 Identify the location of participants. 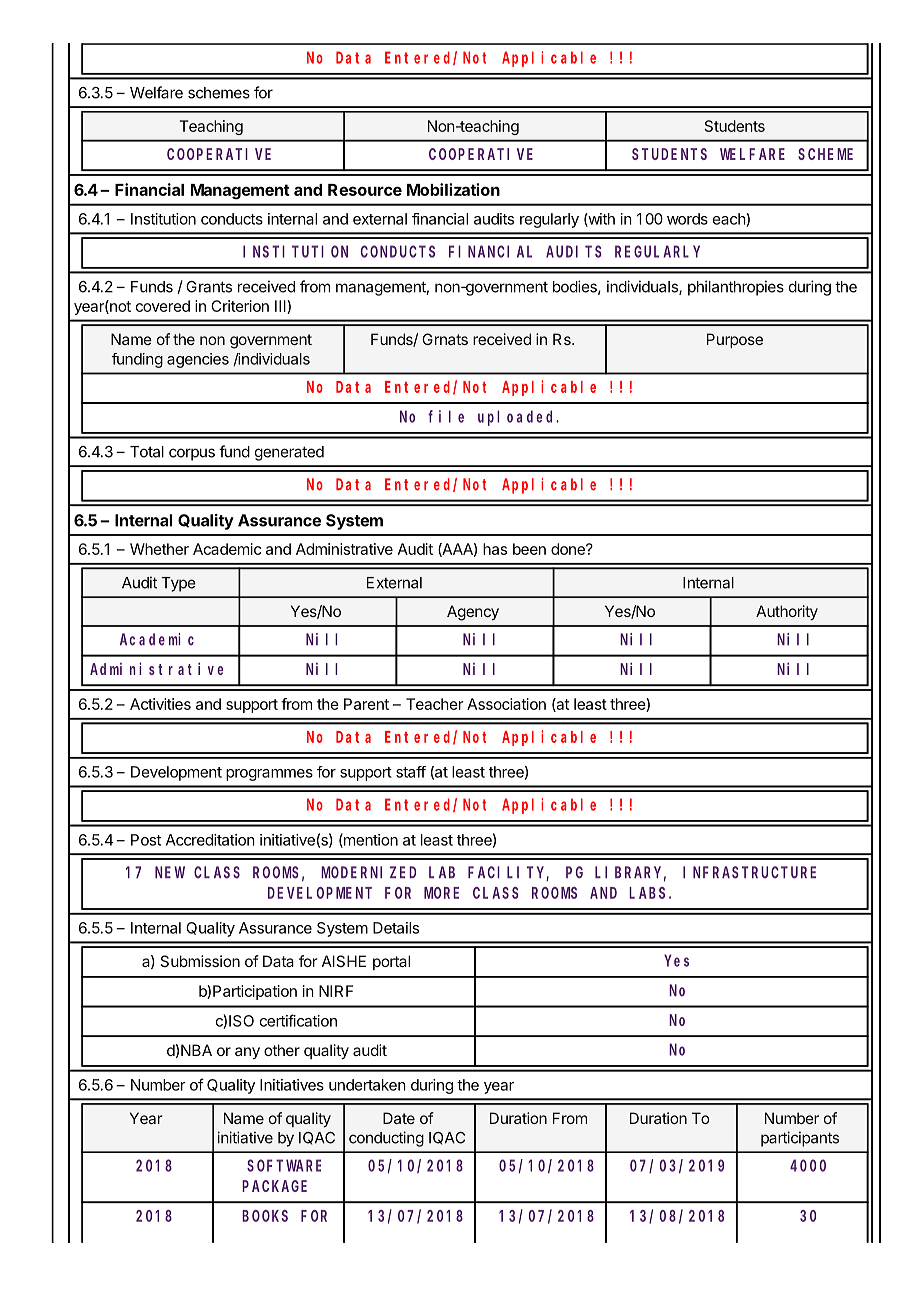
(800, 1139).
